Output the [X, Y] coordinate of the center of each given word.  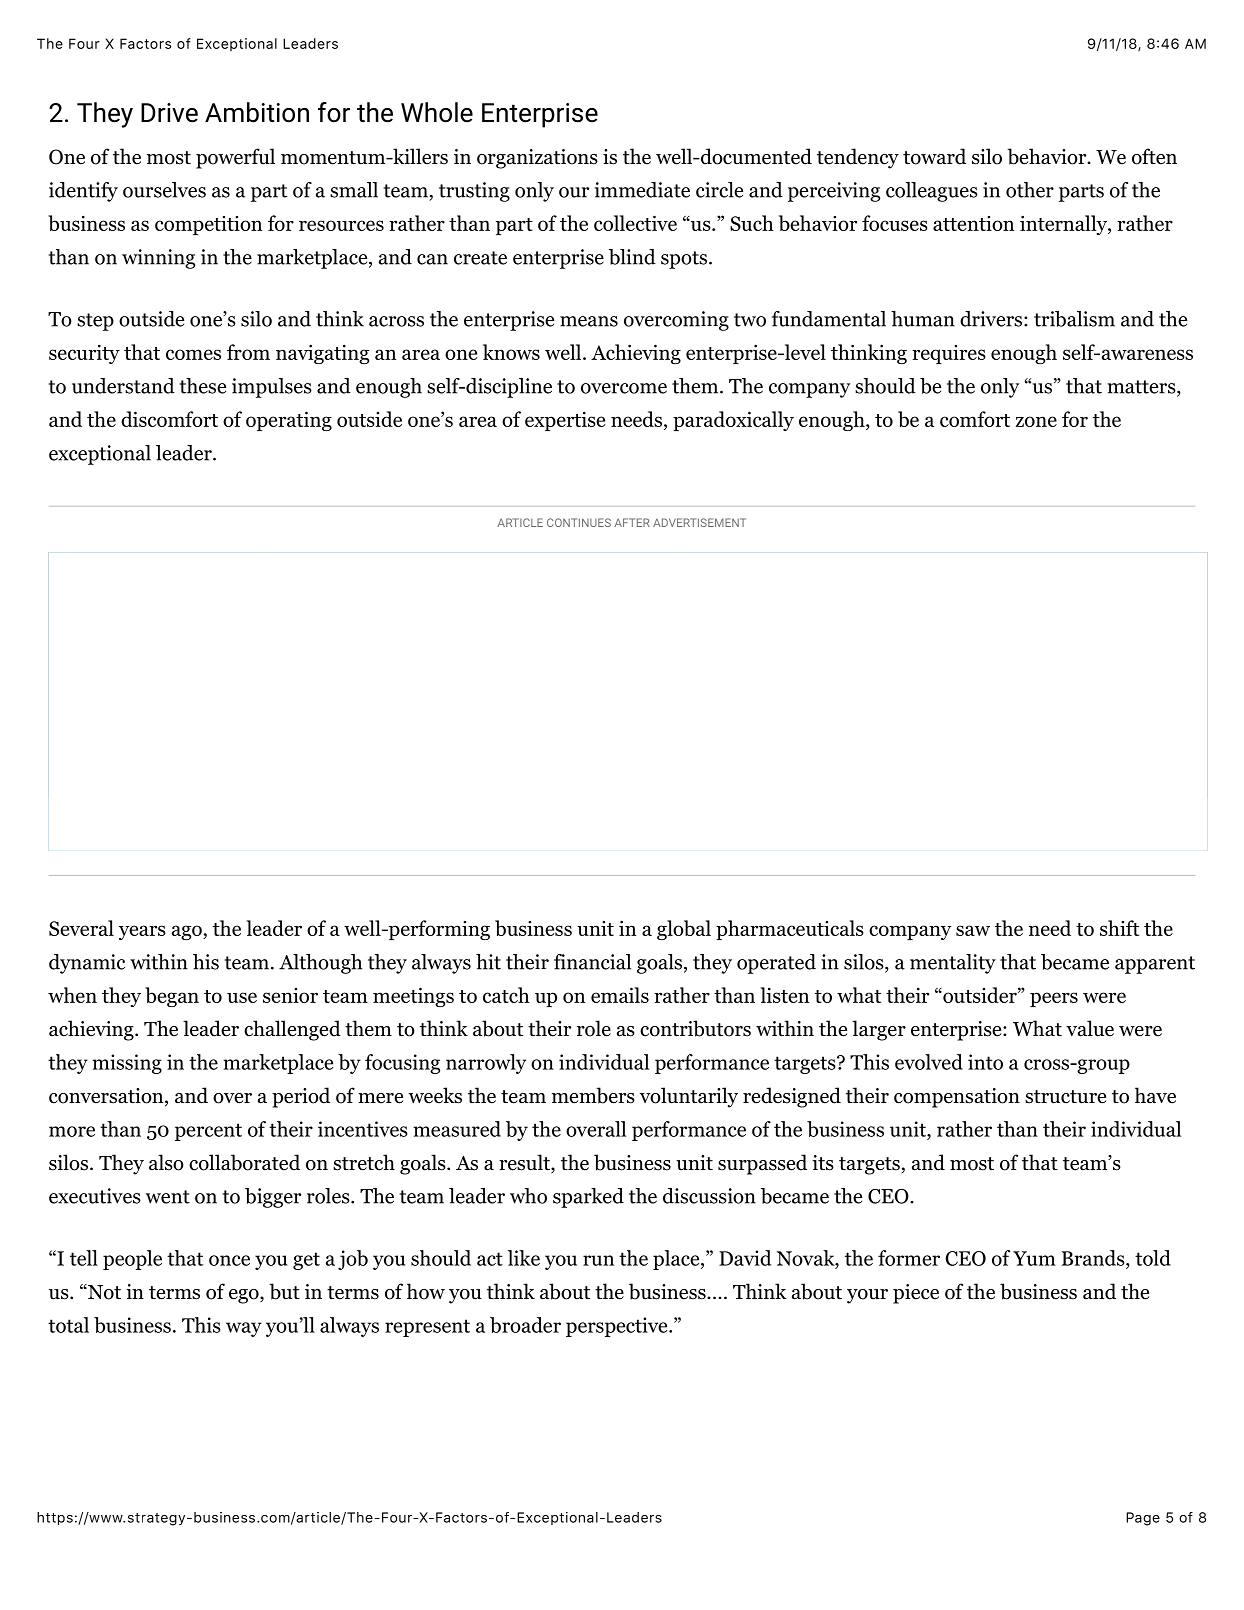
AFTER [632, 522]
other [1030, 190]
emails [620, 995]
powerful [235, 158]
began [172, 997]
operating [289, 421]
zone [1036, 421]
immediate [642, 190]
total [68, 1325]
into [985, 1062]
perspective [618, 1327]
